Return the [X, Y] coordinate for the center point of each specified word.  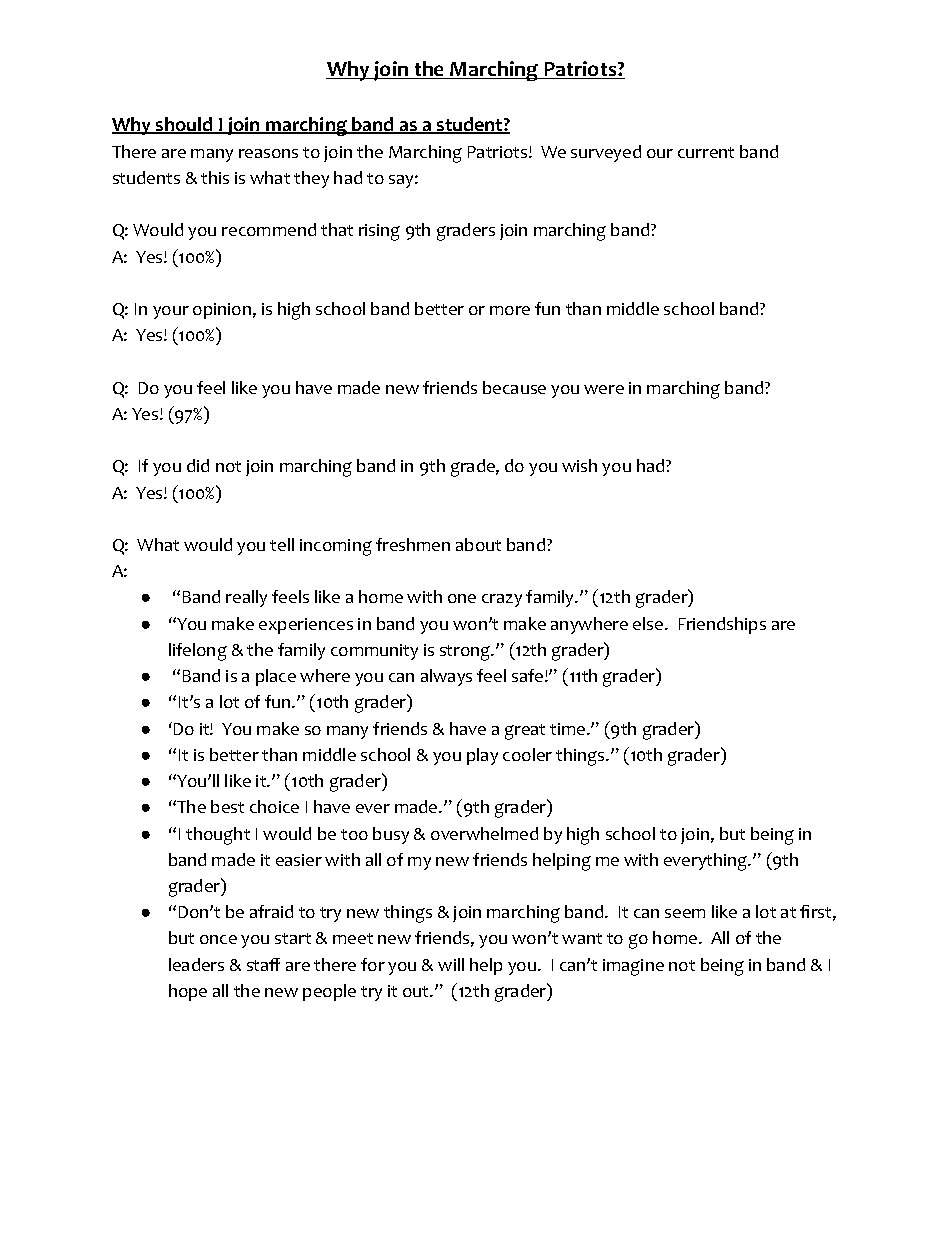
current [706, 152]
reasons [268, 153]
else [648, 623]
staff [263, 964]
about [478, 544]
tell [282, 544]
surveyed [606, 153]
